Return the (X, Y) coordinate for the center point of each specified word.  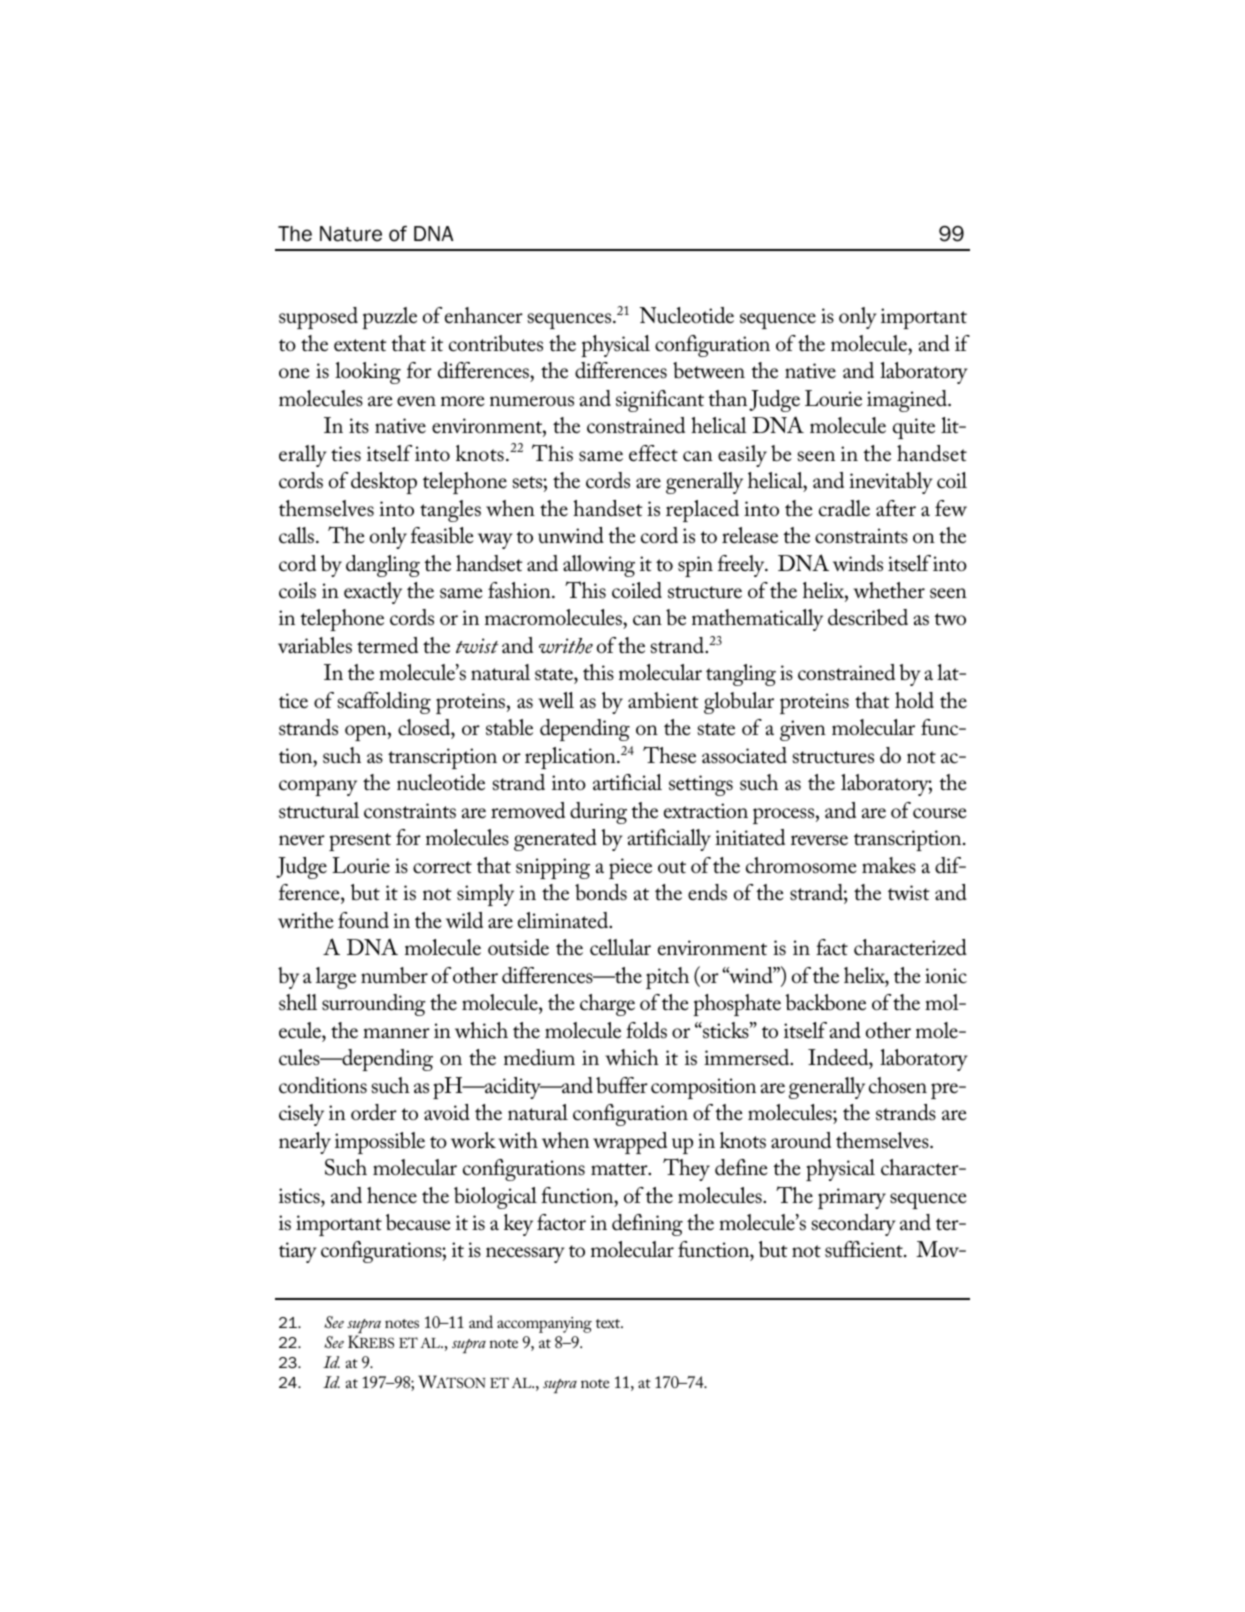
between (709, 370)
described (868, 617)
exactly (373, 593)
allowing (599, 566)
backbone (825, 1002)
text (609, 1323)
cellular (620, 947)
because (418, 1222)
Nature (351, 234)
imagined (908, 401)
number (394, 975)
